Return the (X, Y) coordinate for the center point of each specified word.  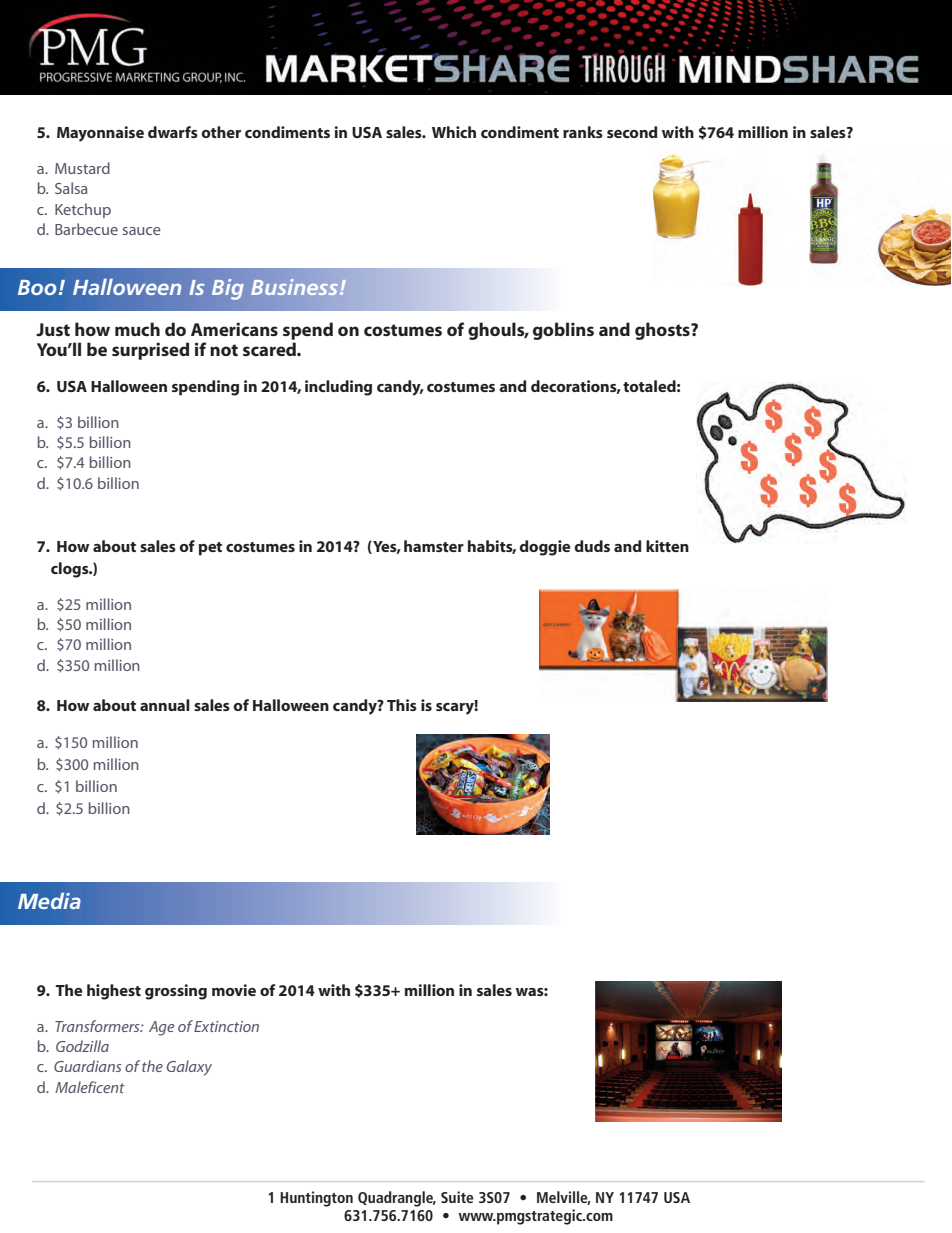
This (402, 705)
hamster (434, 546)
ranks (583, 132)
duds (592, 546)
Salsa (71, 188)
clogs (71, 570)
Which (454, 132)
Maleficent (90, 1087)
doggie (545, 548)
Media (49, 900)
